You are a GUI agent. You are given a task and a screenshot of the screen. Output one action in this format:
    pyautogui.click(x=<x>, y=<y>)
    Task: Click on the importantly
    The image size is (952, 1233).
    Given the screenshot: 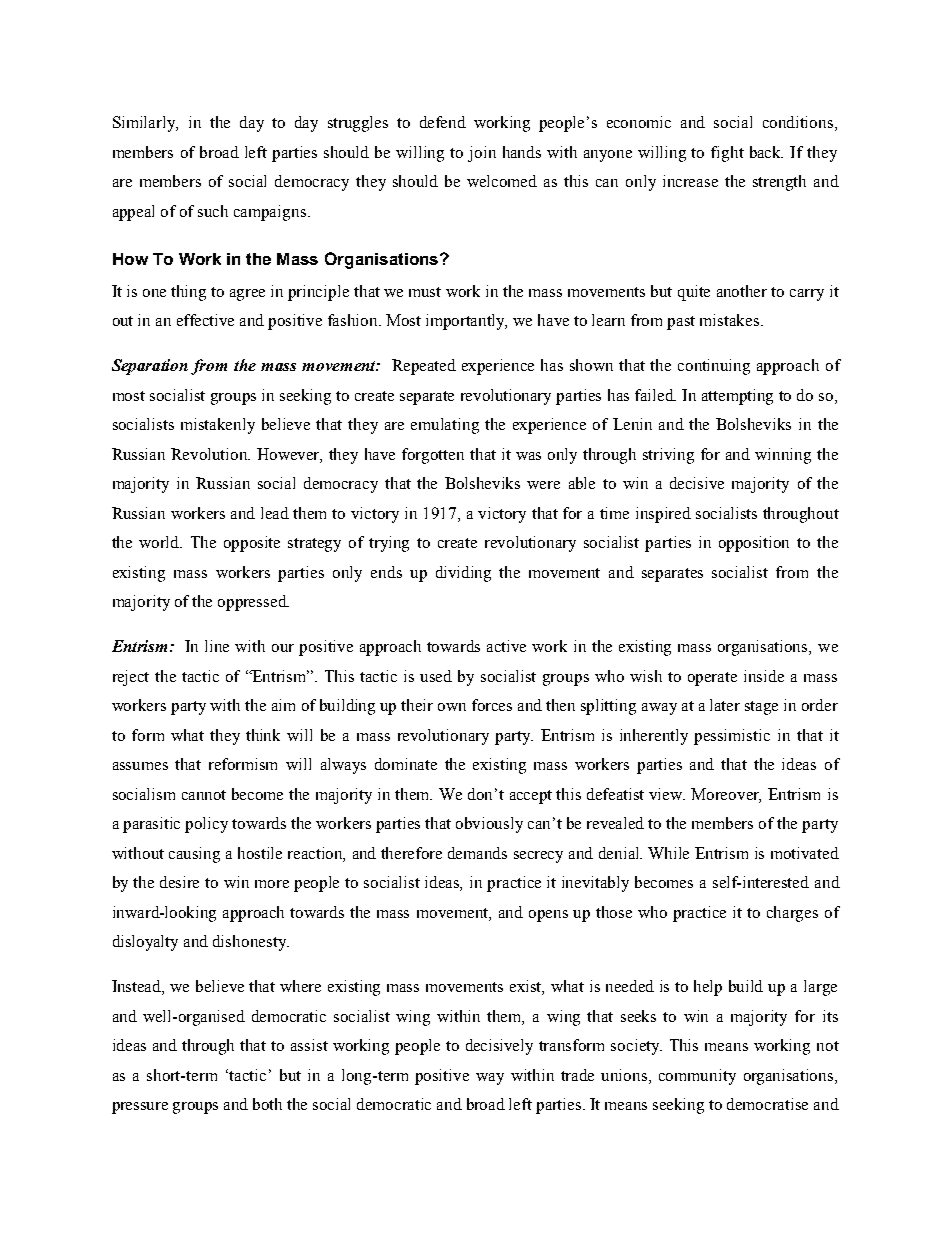 What is the action you would take?
    pyautogui.click(x=466, y=322)
